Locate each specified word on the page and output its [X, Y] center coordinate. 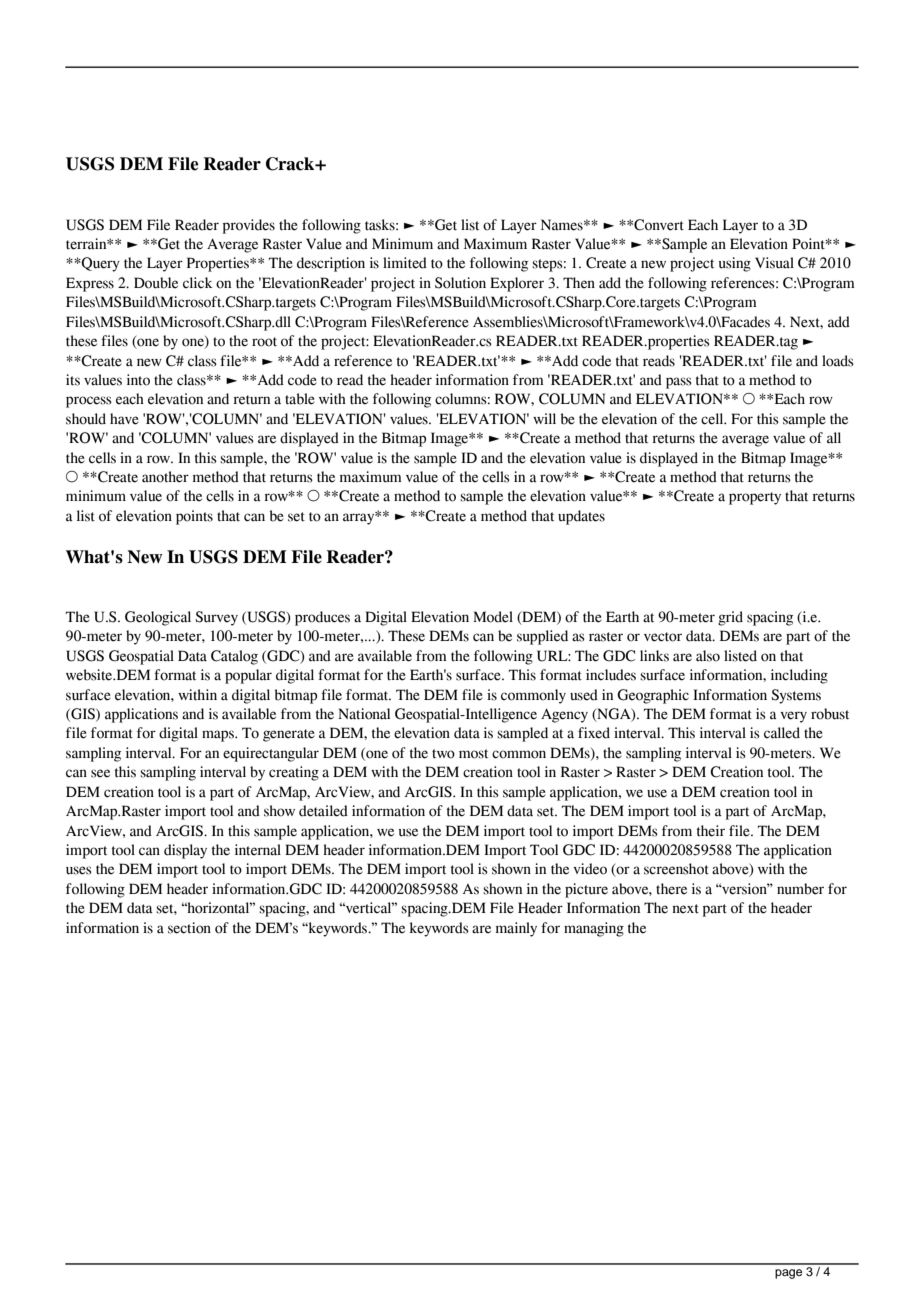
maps [219, 736]
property [755, 498]
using [735, 264]
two [443, 754]
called [782, 733]
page [788, 1274]
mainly [516, 929]
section [189, 928]
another [165, 477]
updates [581, 517]
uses [79, 870]
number [800, 889]
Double [156, 283]
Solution [460, 283]
